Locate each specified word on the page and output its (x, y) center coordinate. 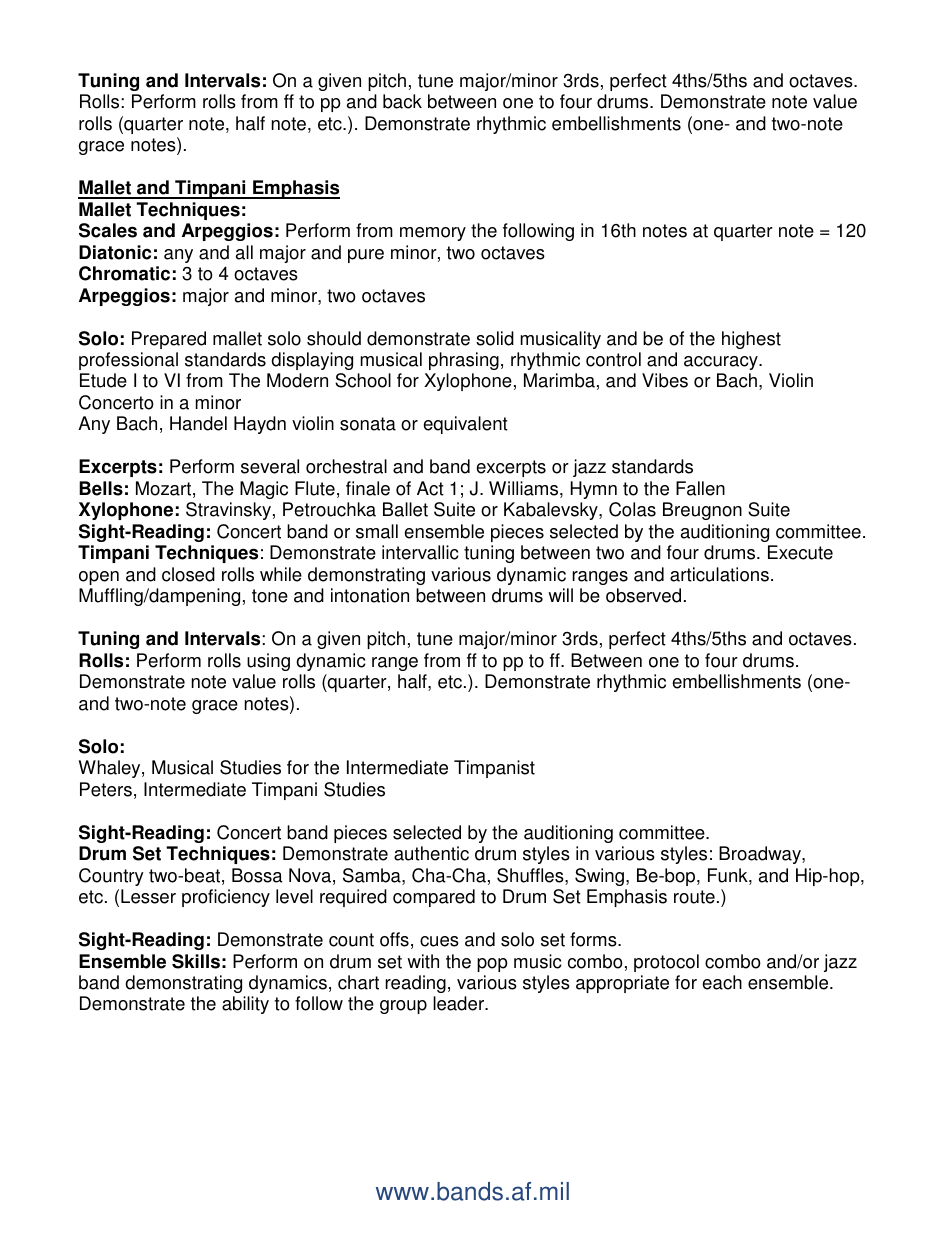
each (722, 982)
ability (245, 1005)
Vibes (665, 380)
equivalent (465, 425)
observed (643, 595)
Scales (108, 230)
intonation (370, 595)
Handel (198, 423)
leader (460, 1003)
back (402, 101)
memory (433, 234)
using (268, 662)
